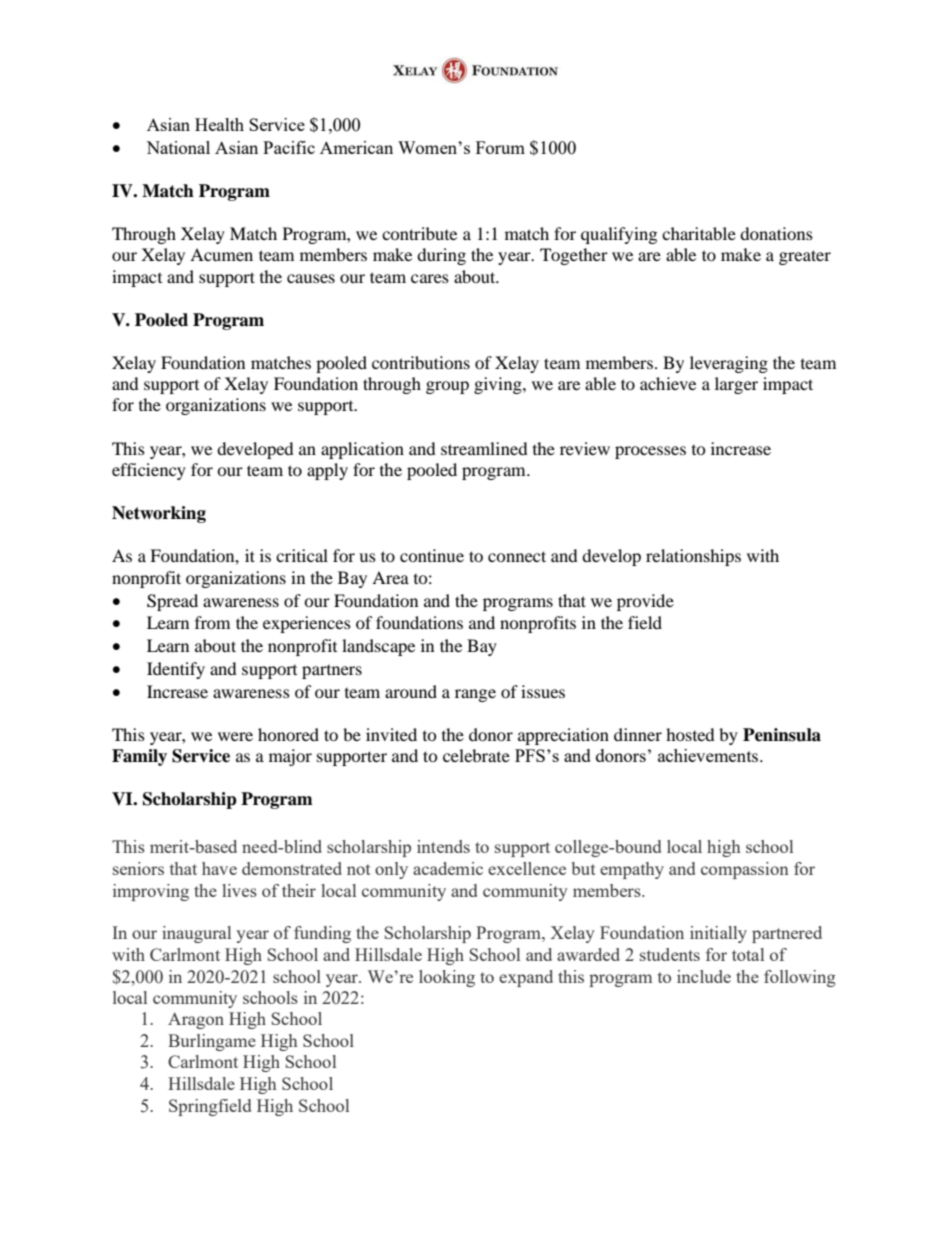 This page has width=952, height=1233. What do you see at coordinates (476, 755) in the page?
I see `celebrate` at bounding box center [476, 755].
